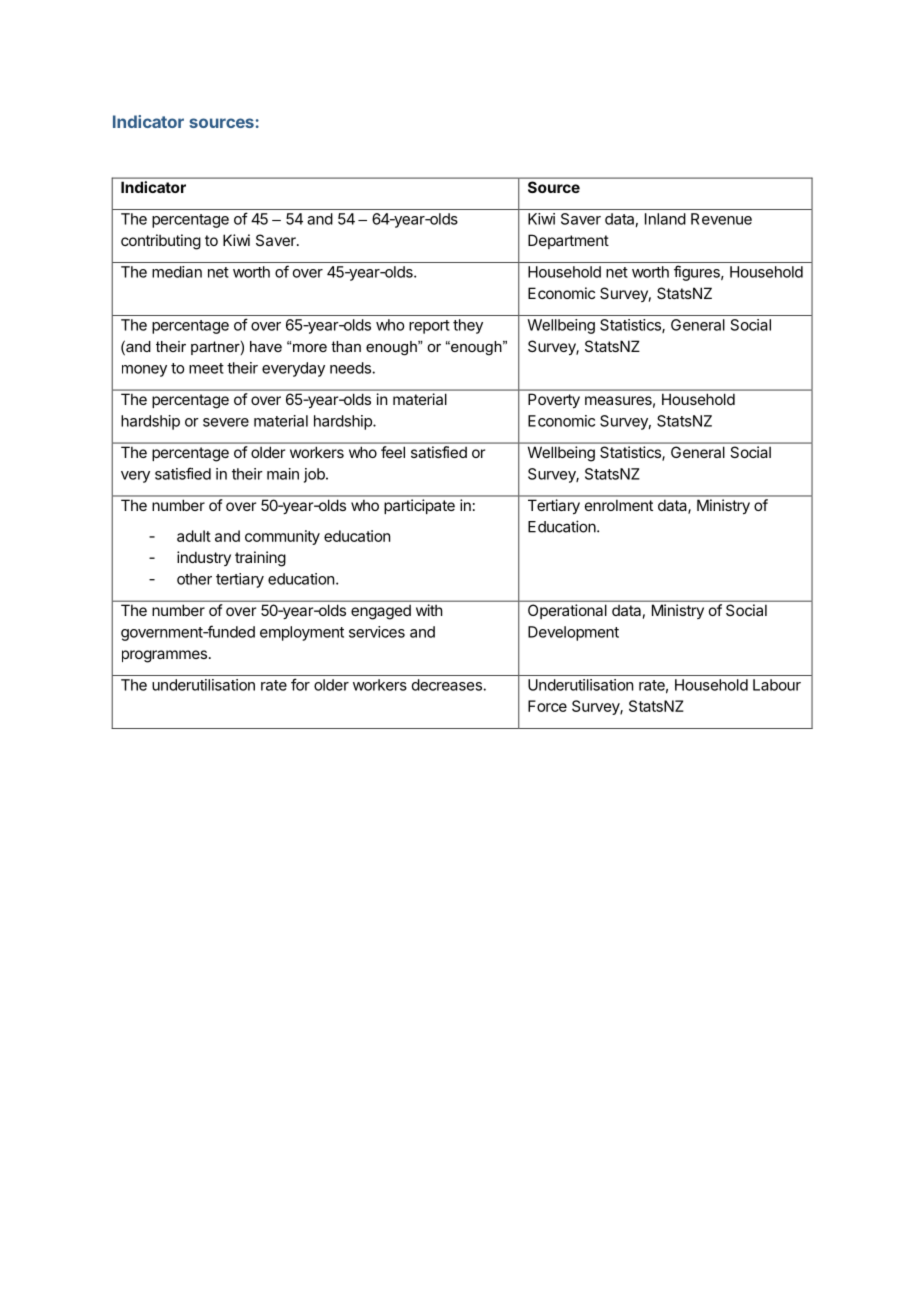 The image size is (924, 1308). I want to click on contributing, so click(161, 242).
